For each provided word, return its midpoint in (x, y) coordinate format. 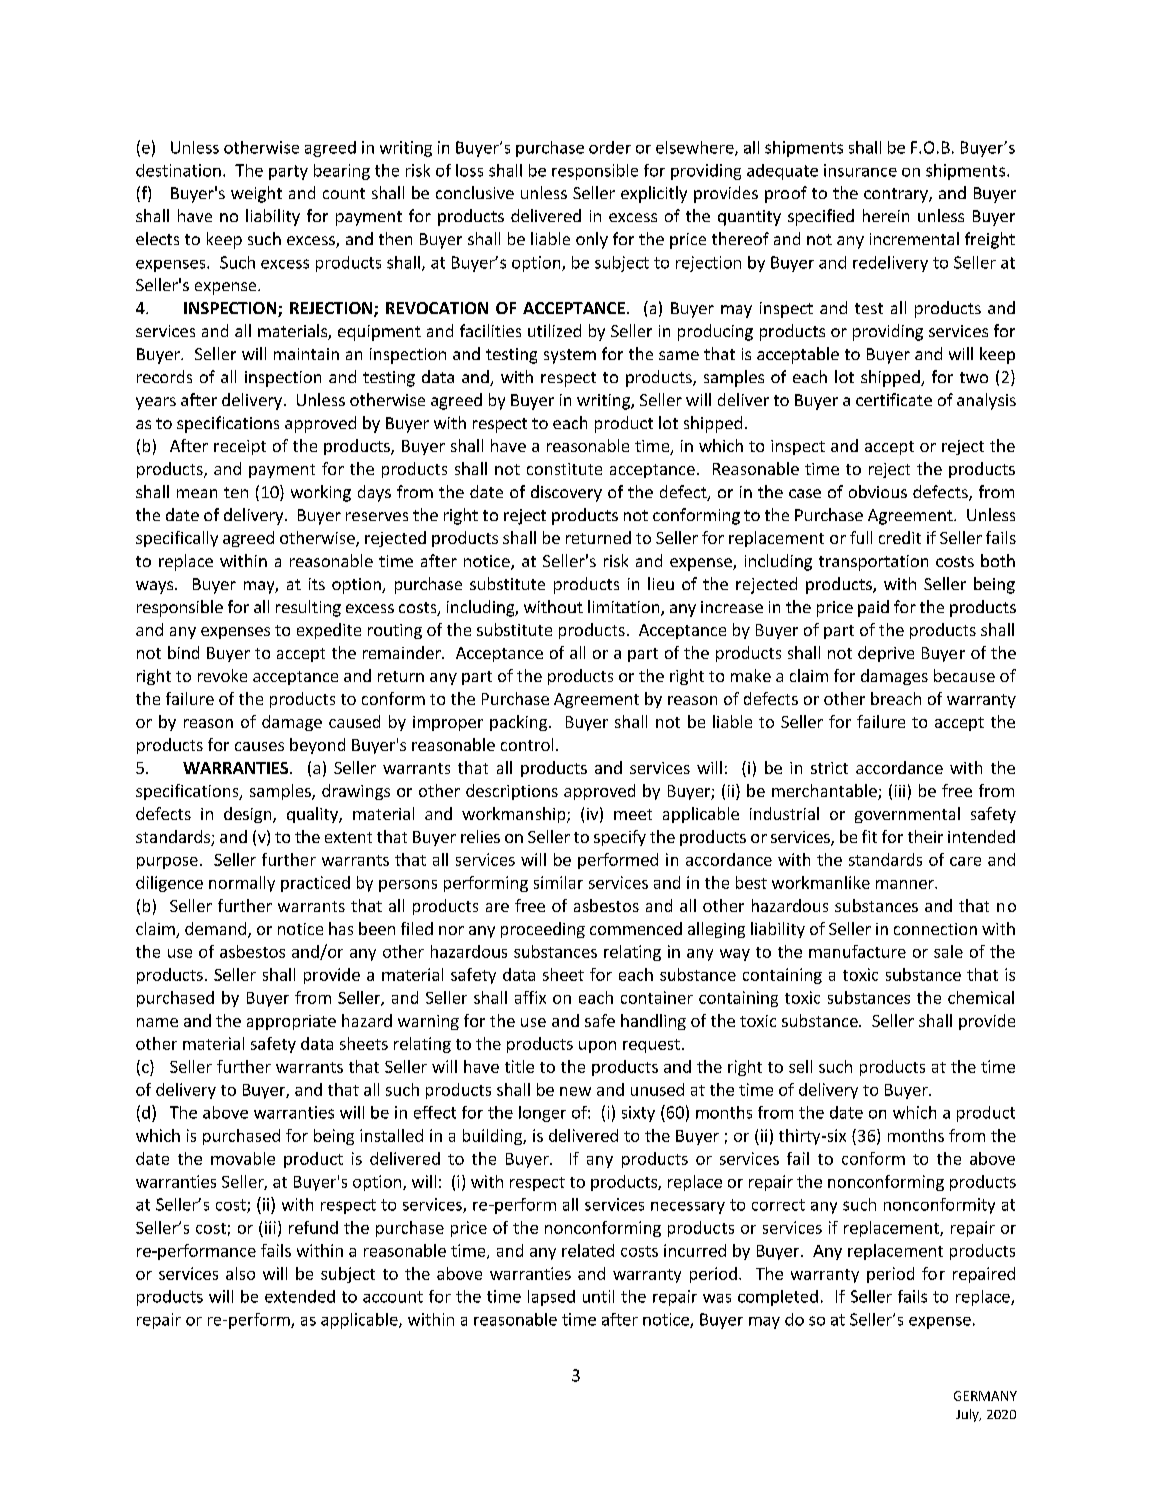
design (249, 815)
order (610, 147)
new (575, 1091)
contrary (897, 195)
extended (300, 1296)
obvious (878, 491)
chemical (981, 997)
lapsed (551, 1298)
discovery (566, 493)
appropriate (291, 1022)
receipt (240, 447)
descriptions (512, 792)
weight (256, 194)
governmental (907, 815)
